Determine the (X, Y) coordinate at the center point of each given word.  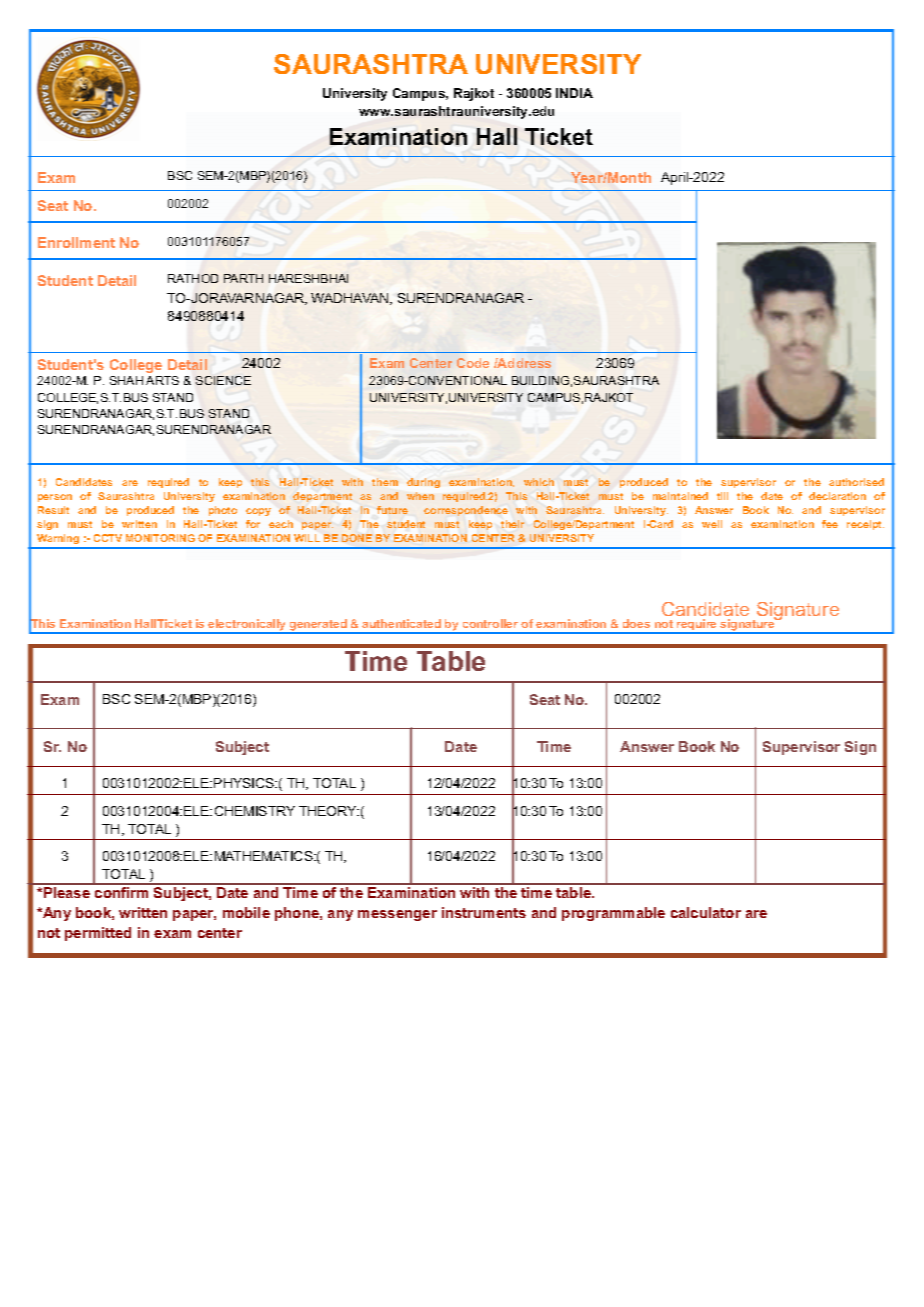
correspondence (466, 511)
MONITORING (160, 538)
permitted (98, 934)
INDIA (574, 93)
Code (473, 363)
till (722, 496)
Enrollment (76, 242)
